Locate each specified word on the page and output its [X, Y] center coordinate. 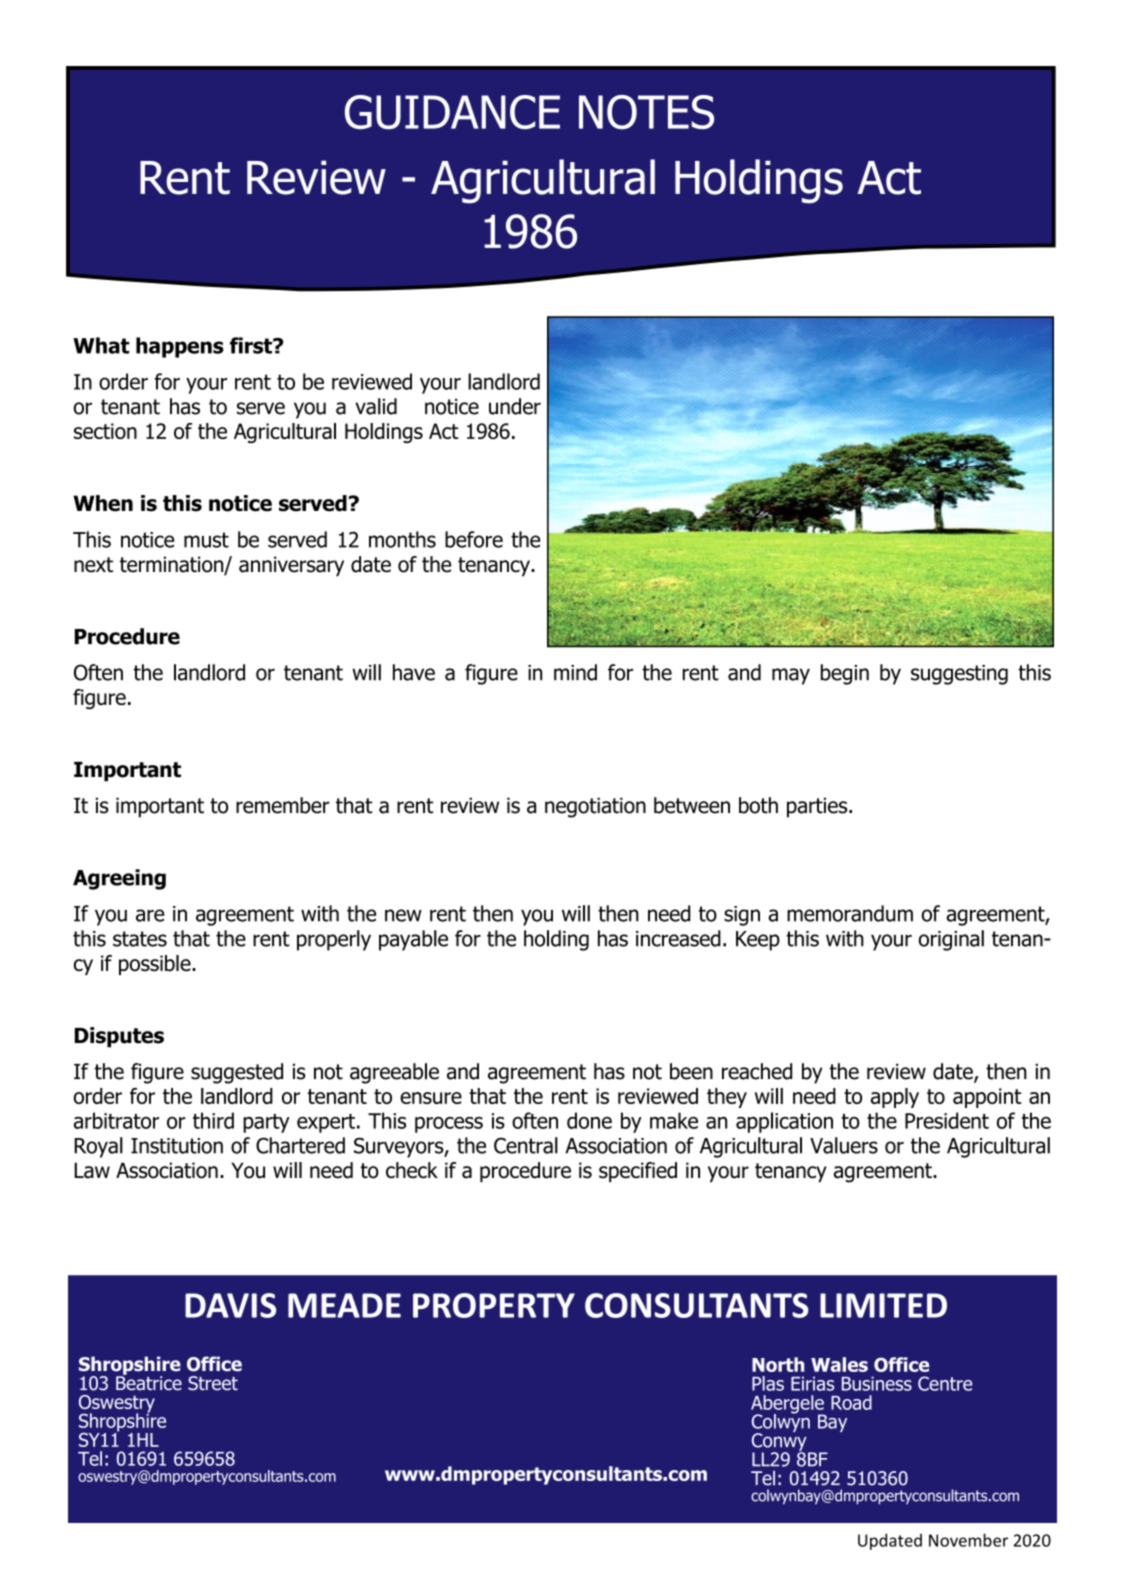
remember [283, 805]
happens [180, 347]
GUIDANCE [452, 112]
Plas [768, 1383]
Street [213, 1383]
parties [818, 807]
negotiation [595, 807]
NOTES [646, 112]
